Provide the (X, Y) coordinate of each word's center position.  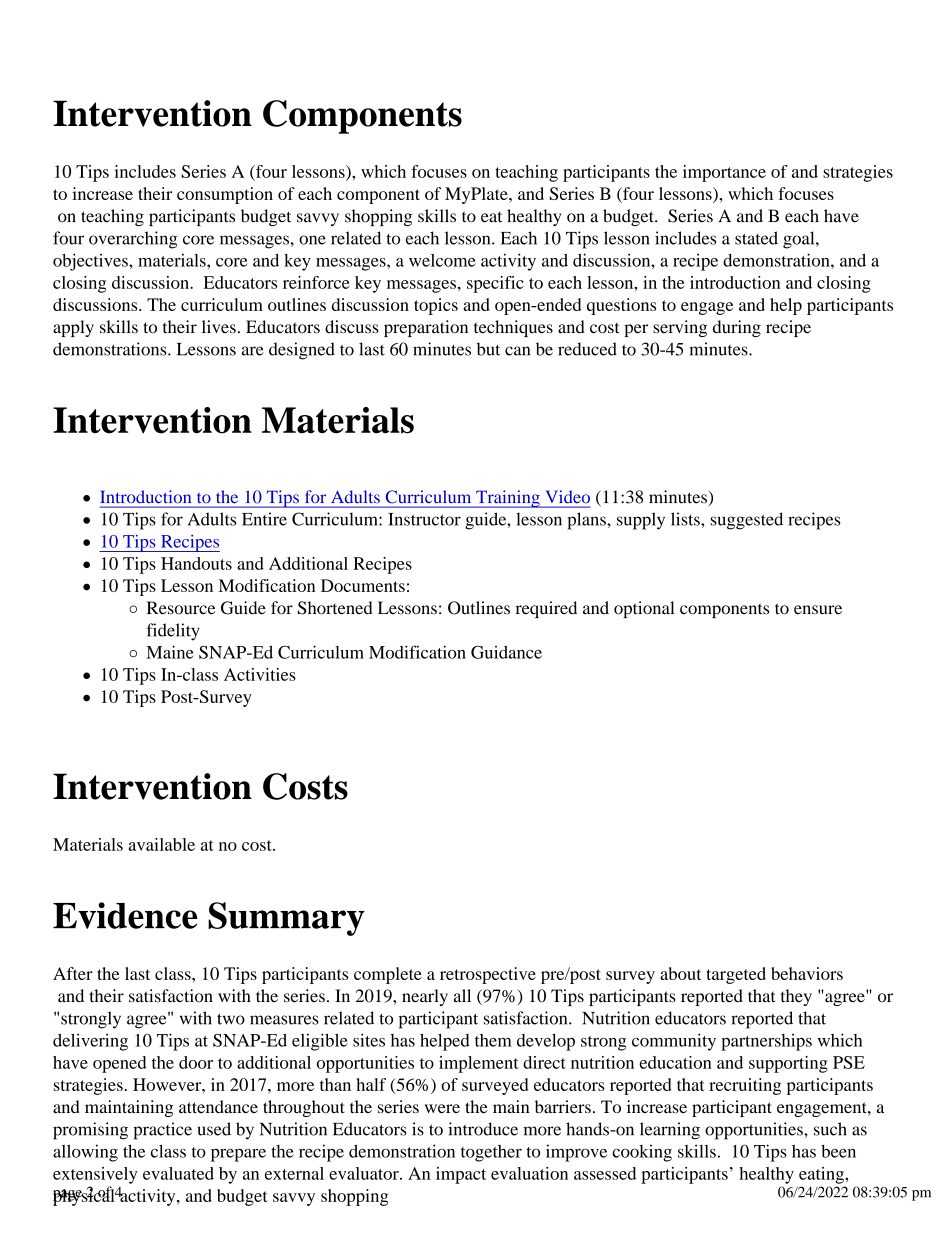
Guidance (506, 652)
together (491, 1153)
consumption (225, 195)
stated (756, 238)
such (830, 1129)
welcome (442, 260)
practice (162, 1131)
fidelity (173, 632)
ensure (818, 610)
